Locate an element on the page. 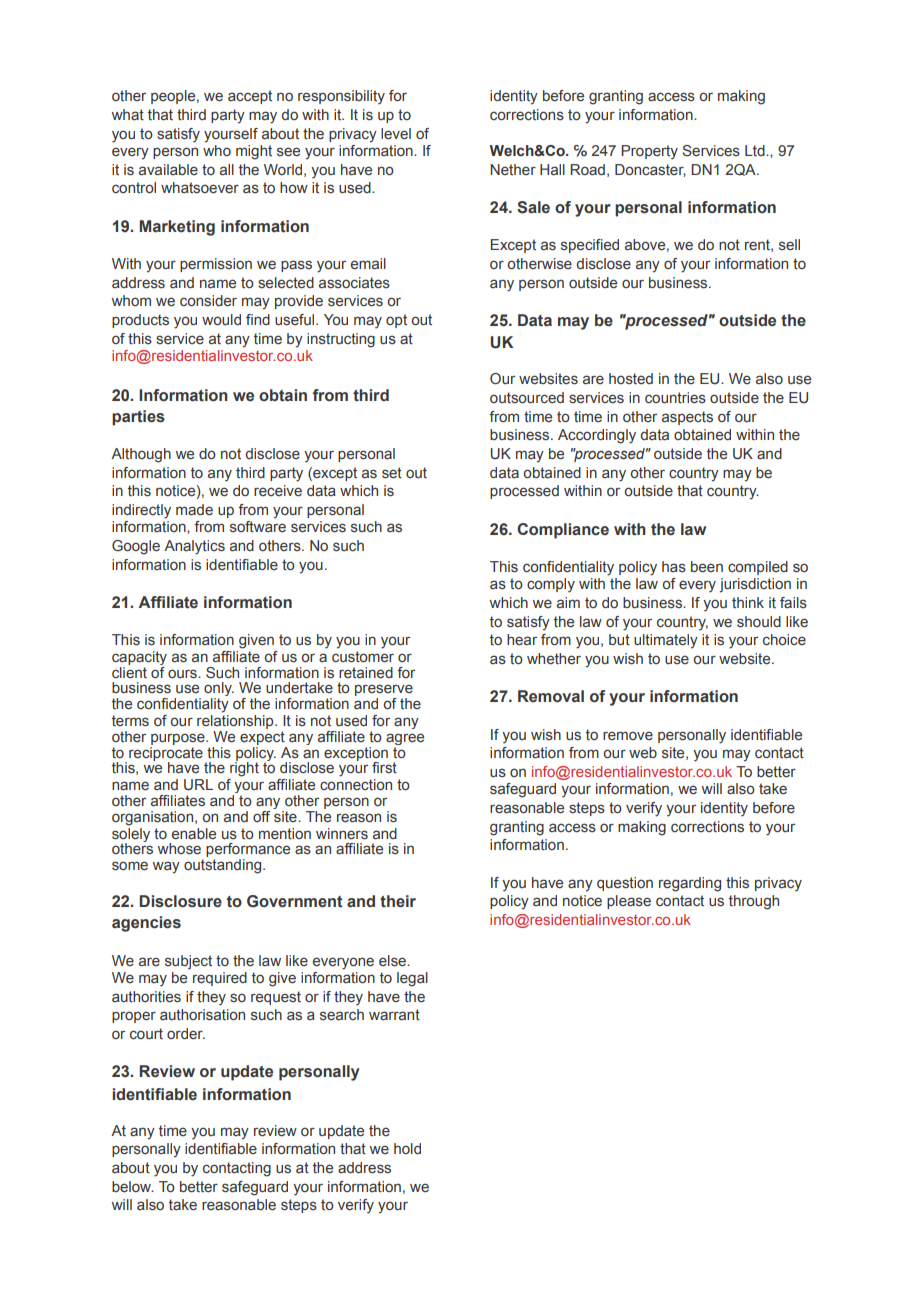 The width and height of the image is (924, 1308). Ltd is located at coordinates (756, 150).
